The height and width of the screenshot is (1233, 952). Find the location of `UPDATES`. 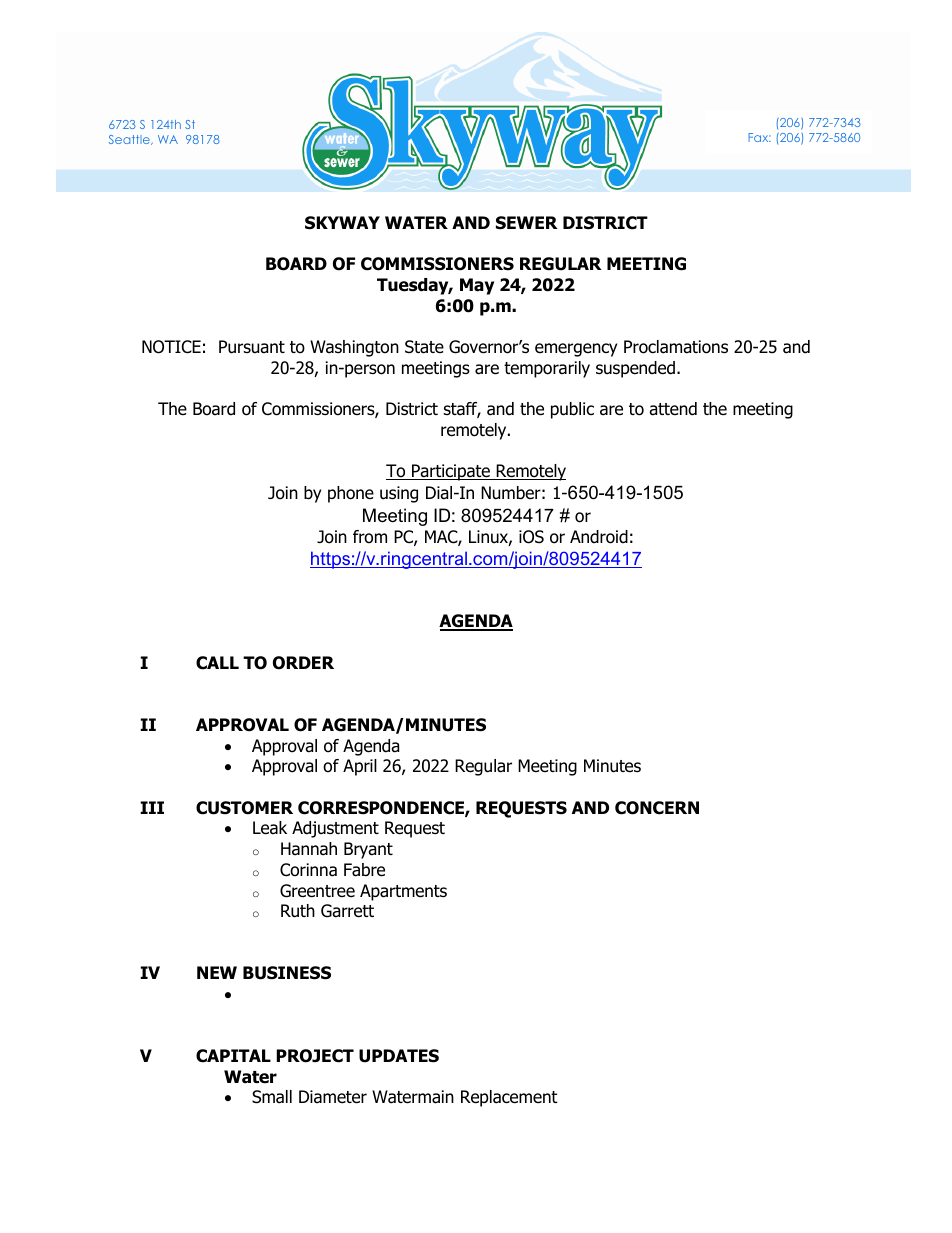

UPDATES is located at coordinates (399, 1056).
